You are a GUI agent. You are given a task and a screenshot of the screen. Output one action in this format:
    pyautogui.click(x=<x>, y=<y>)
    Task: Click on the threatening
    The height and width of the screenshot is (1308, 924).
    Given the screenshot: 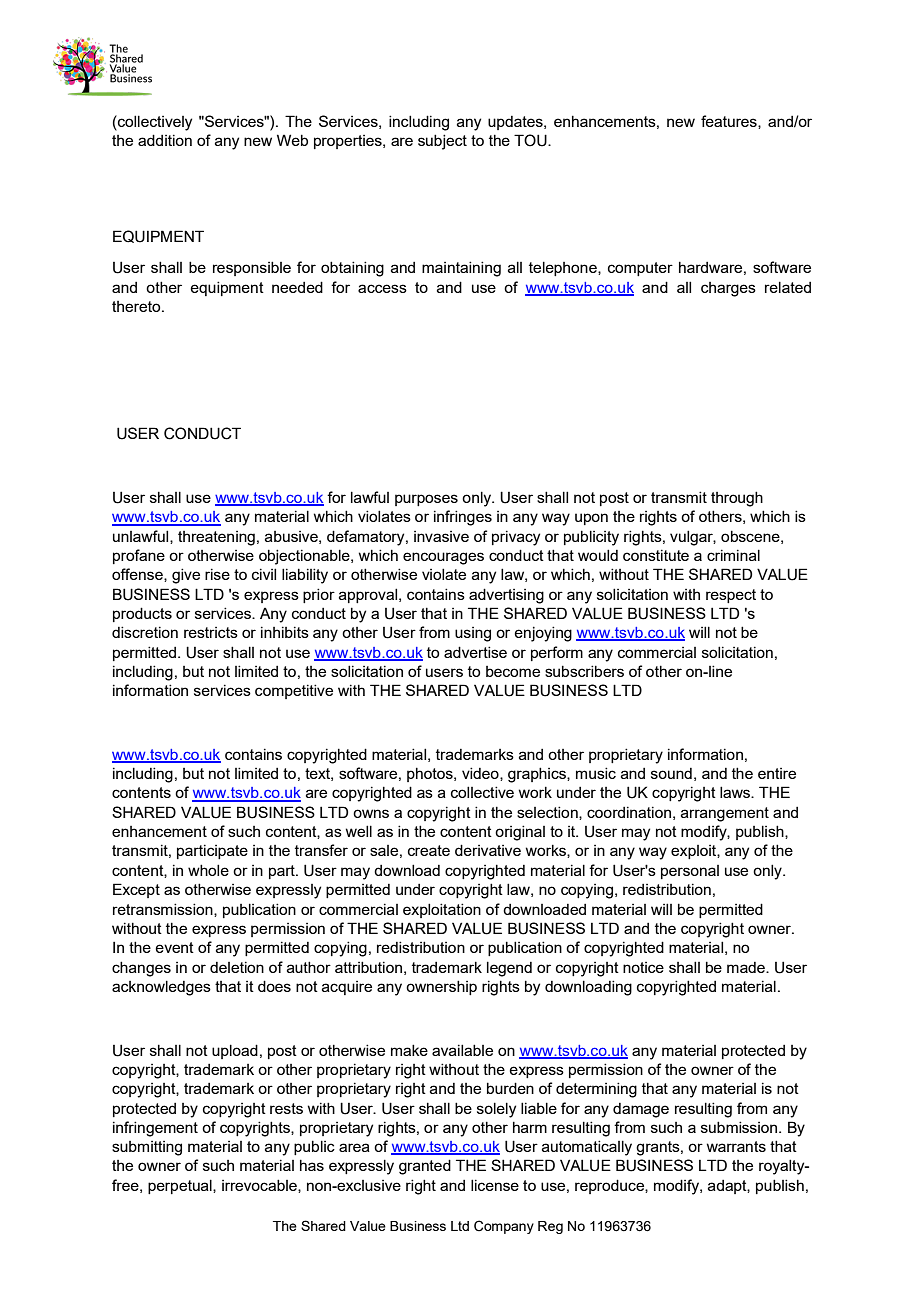 What is the action you would take?
    pyautogui.click(x=216, y=538)
